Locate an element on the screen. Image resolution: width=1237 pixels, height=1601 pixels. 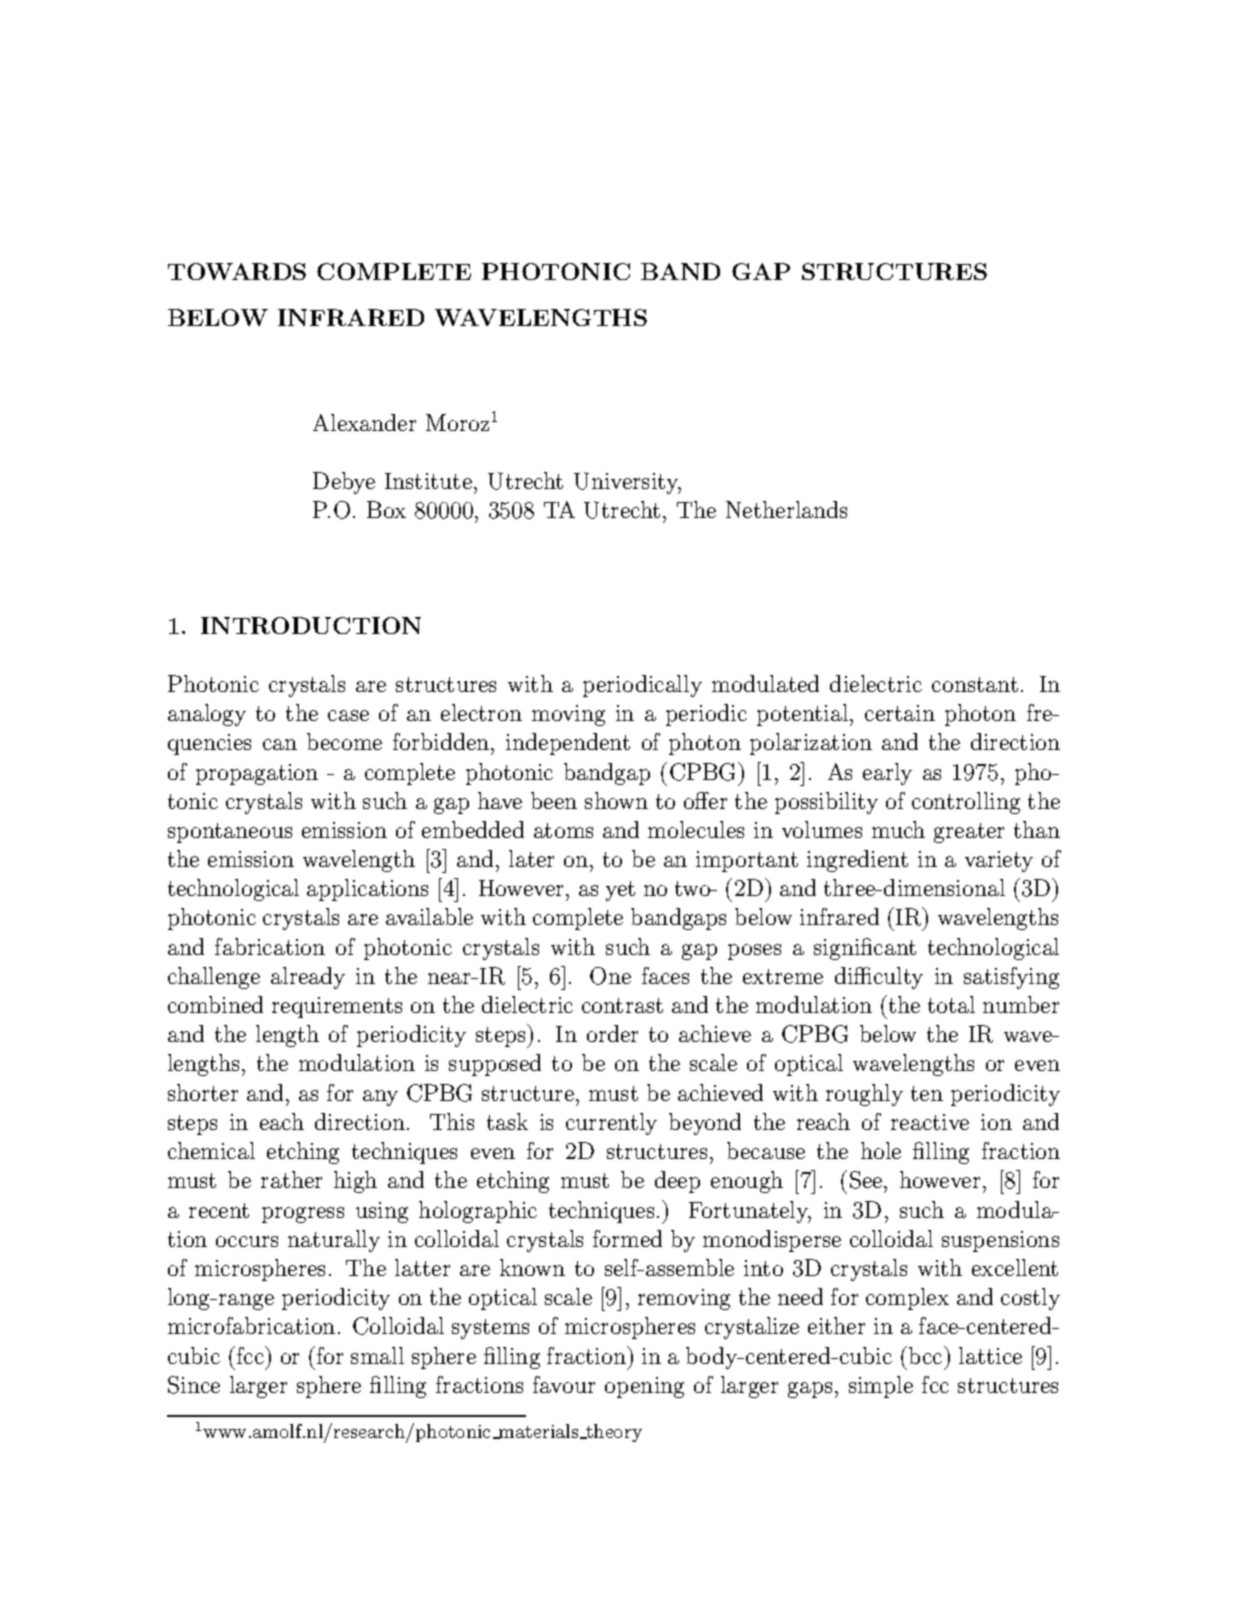
TOWARDS is located at coordinates (237, 271).
